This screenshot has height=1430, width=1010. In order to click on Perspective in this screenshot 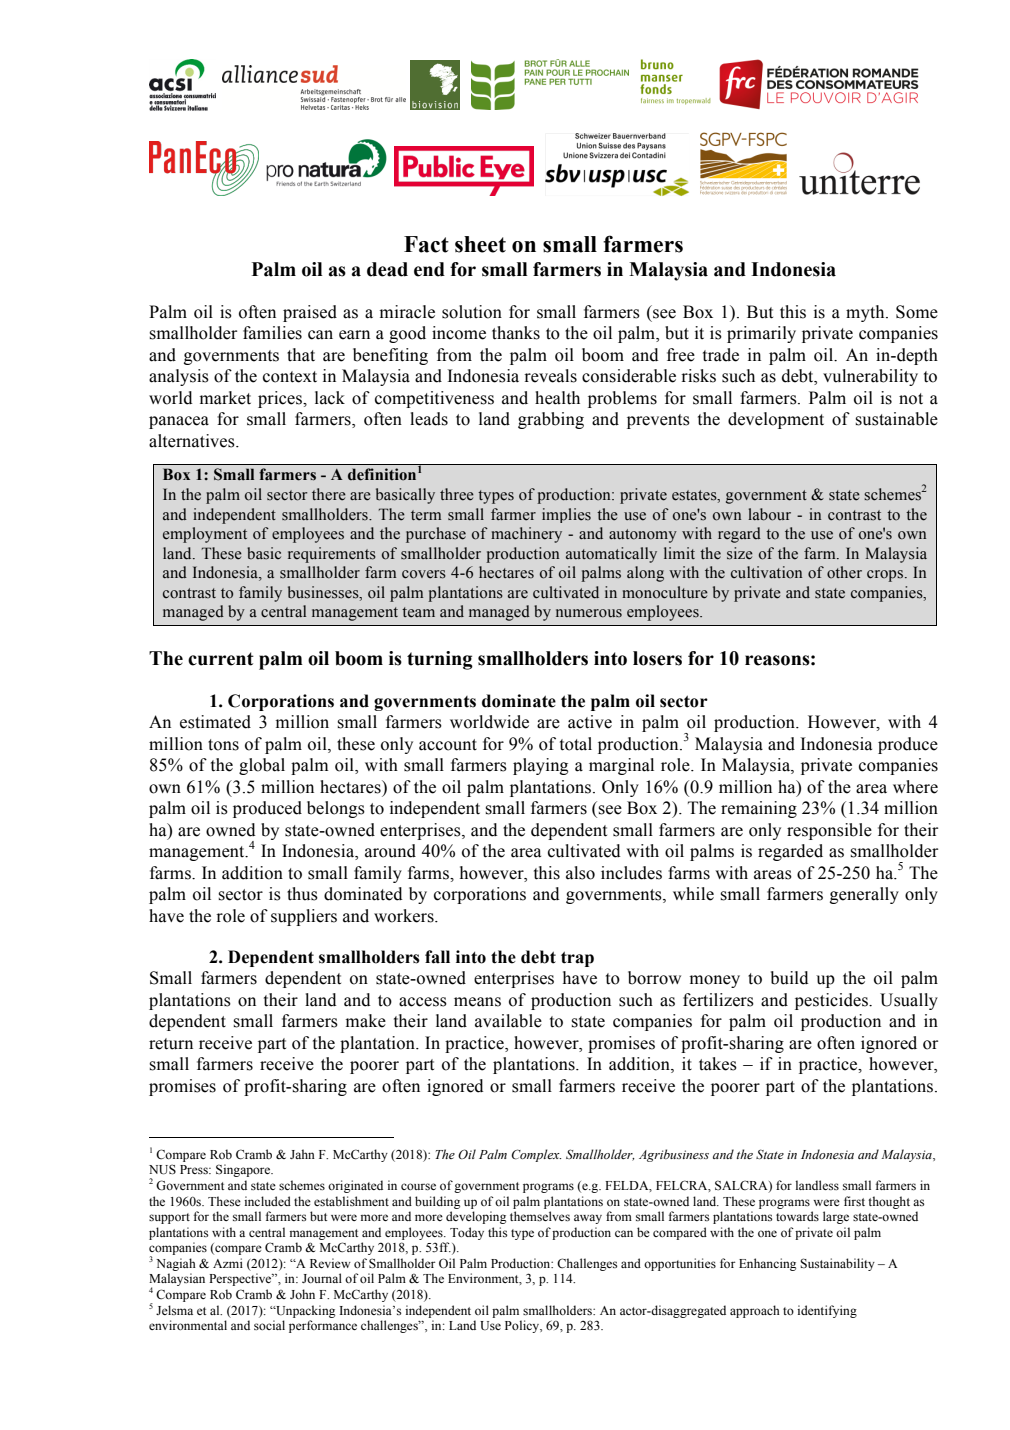, I will do `click(241, 1279)`.
